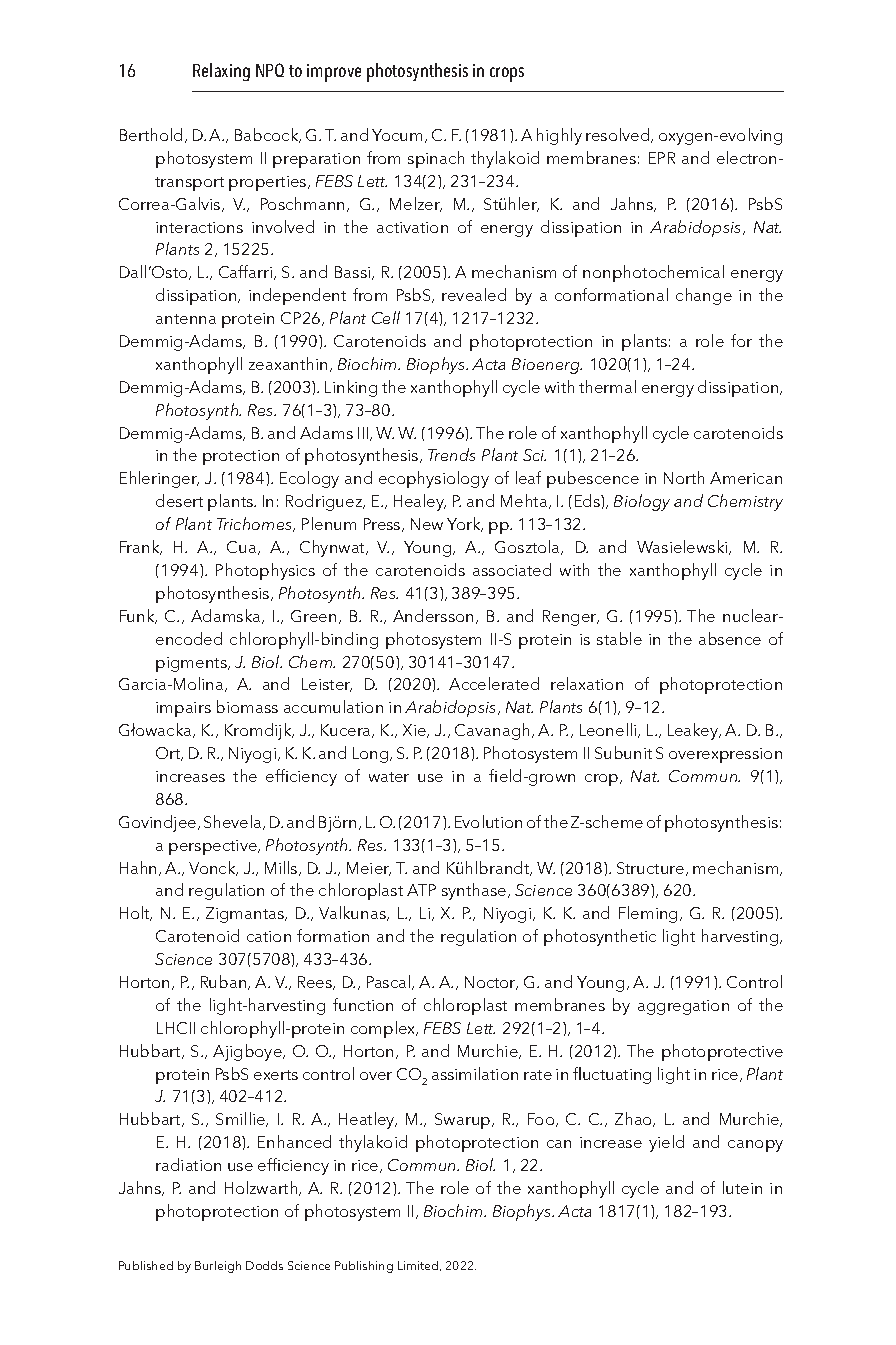 This screenshot has height=1345, width=896. I want to click on Limited, so click(419, 1266).
